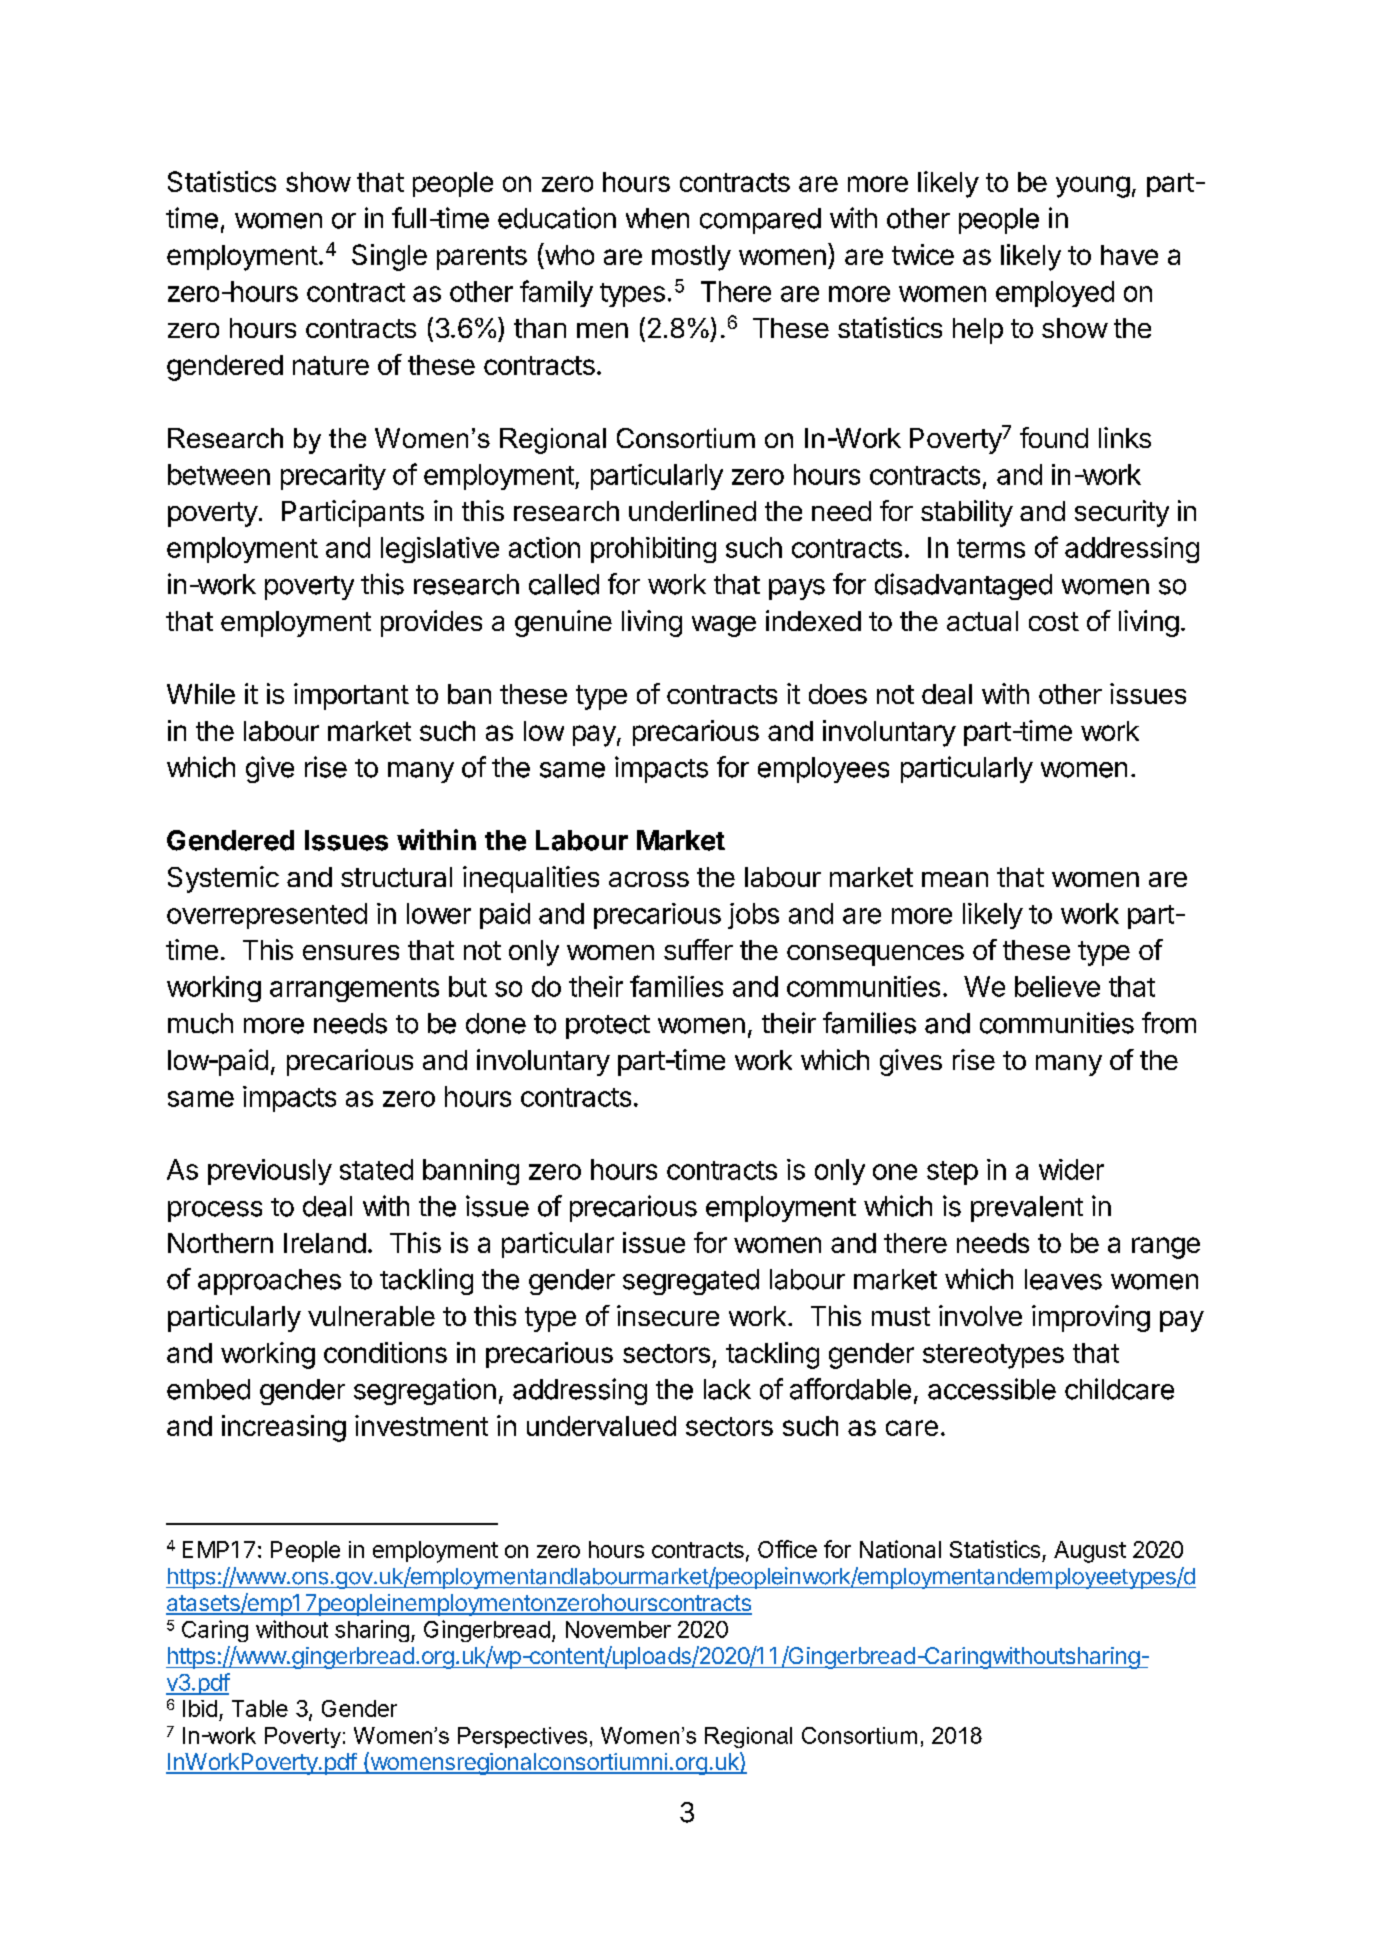 This document has height=1941, width=1373. Describe the element at coordinates (431, 623) in the document. I see `provides` at that location.
